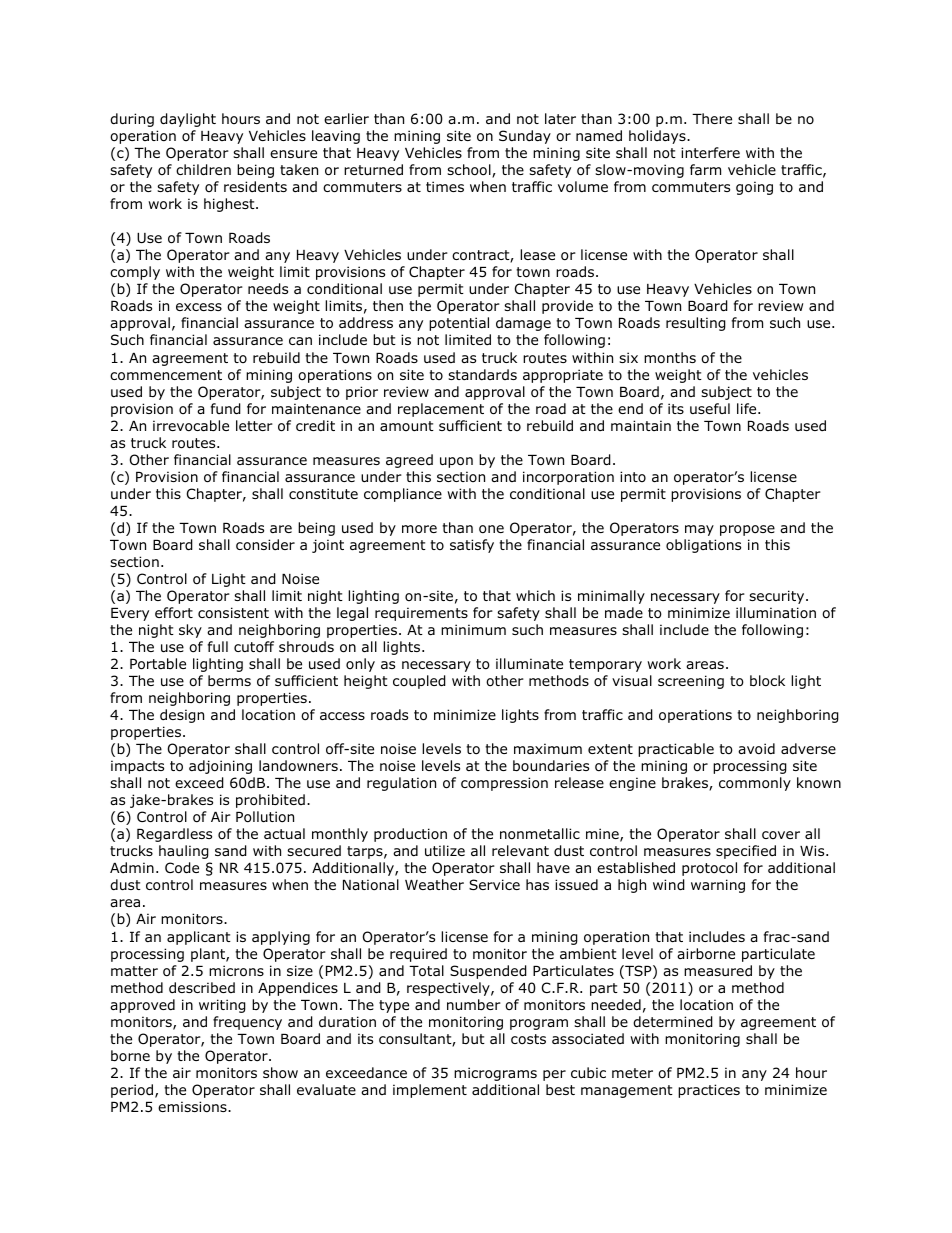  I want to click on interfere, so click(710, 152).
